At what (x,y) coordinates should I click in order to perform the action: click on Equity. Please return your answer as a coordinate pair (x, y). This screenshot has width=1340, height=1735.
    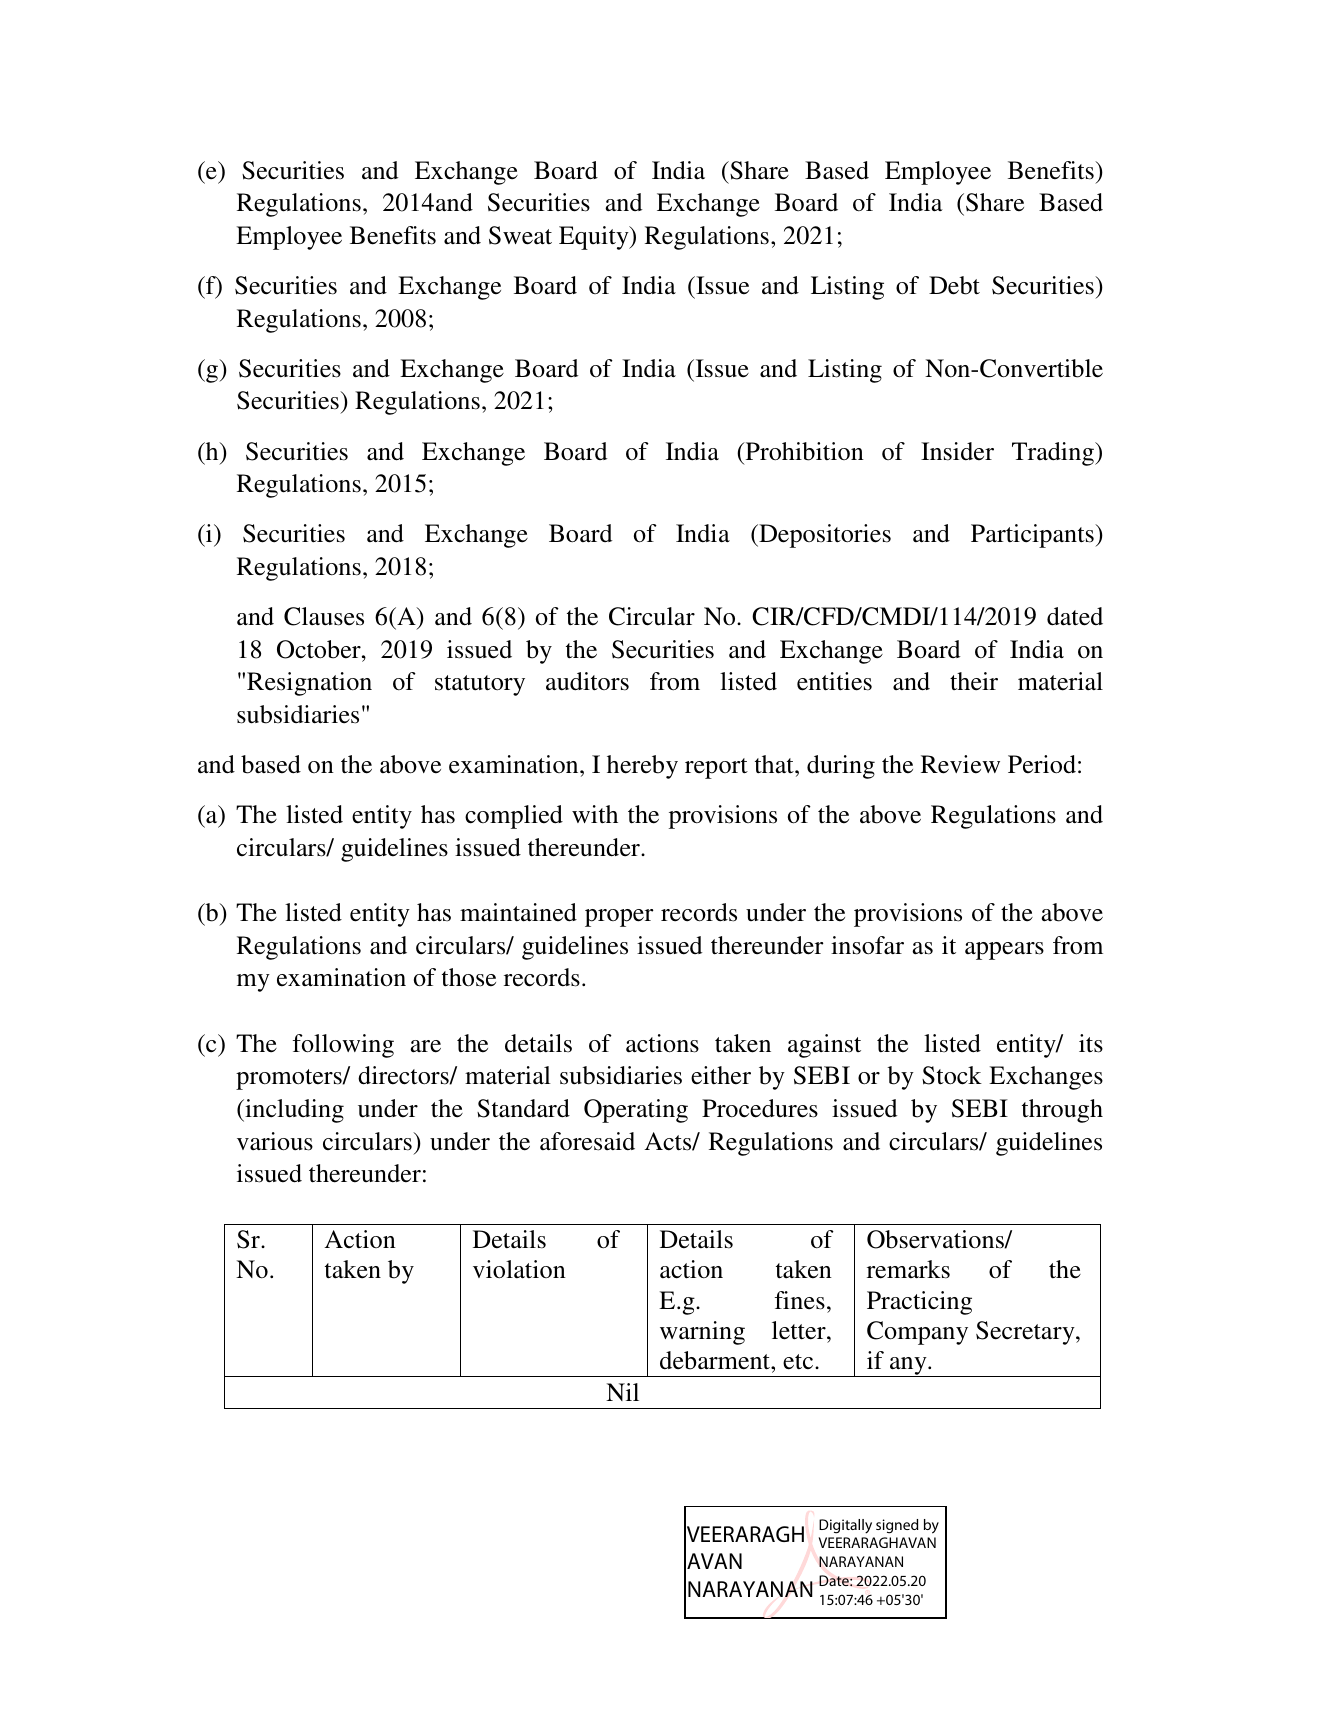
    Looking at the image, I should click on (595, 238).
